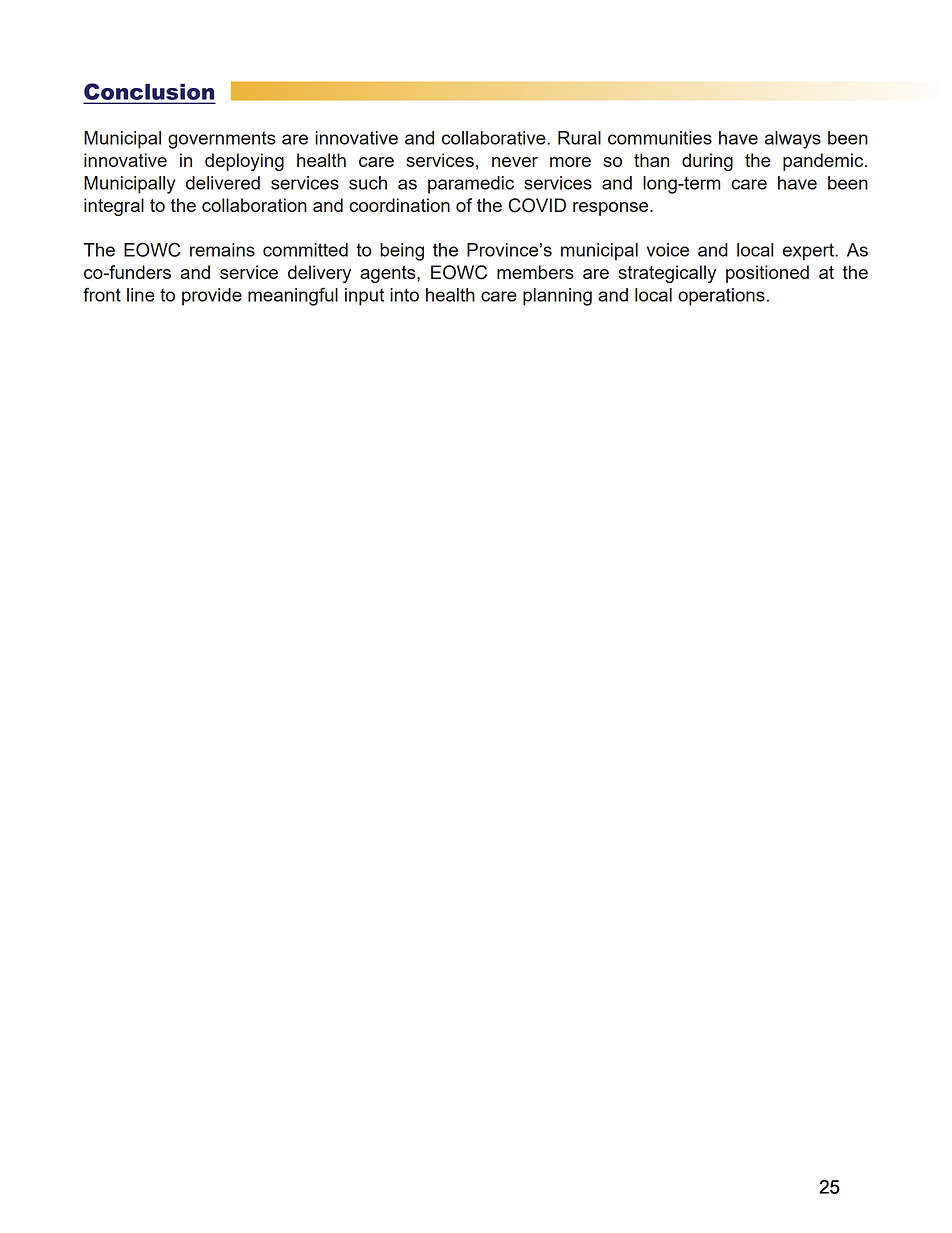 This screenshot has width=952, height=1233. What do you see at coordinates (721, 297) in the screenshot?
I see `operations` at bounding box center [721, 297].
